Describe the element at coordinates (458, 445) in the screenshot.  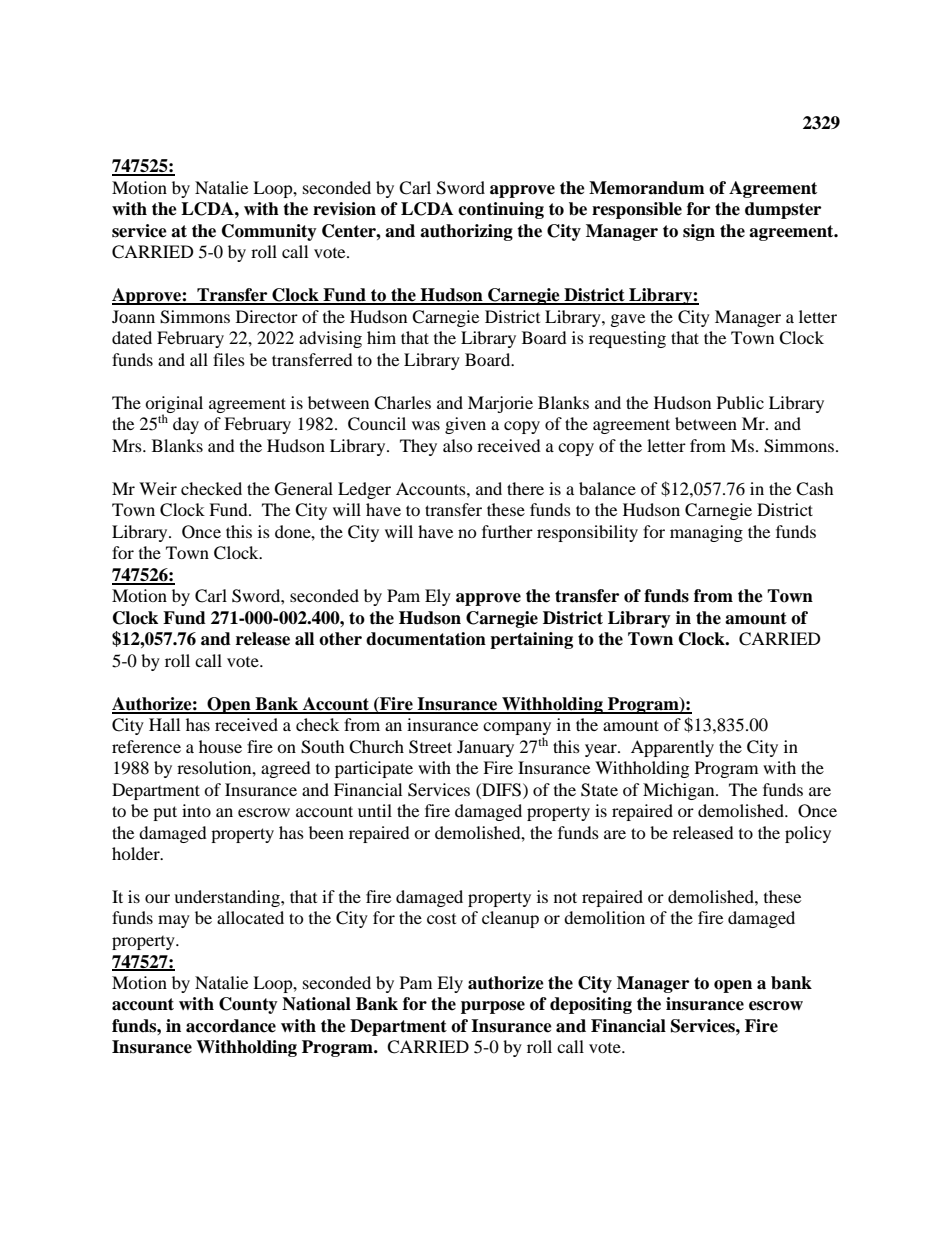
I see `also` at that location.
